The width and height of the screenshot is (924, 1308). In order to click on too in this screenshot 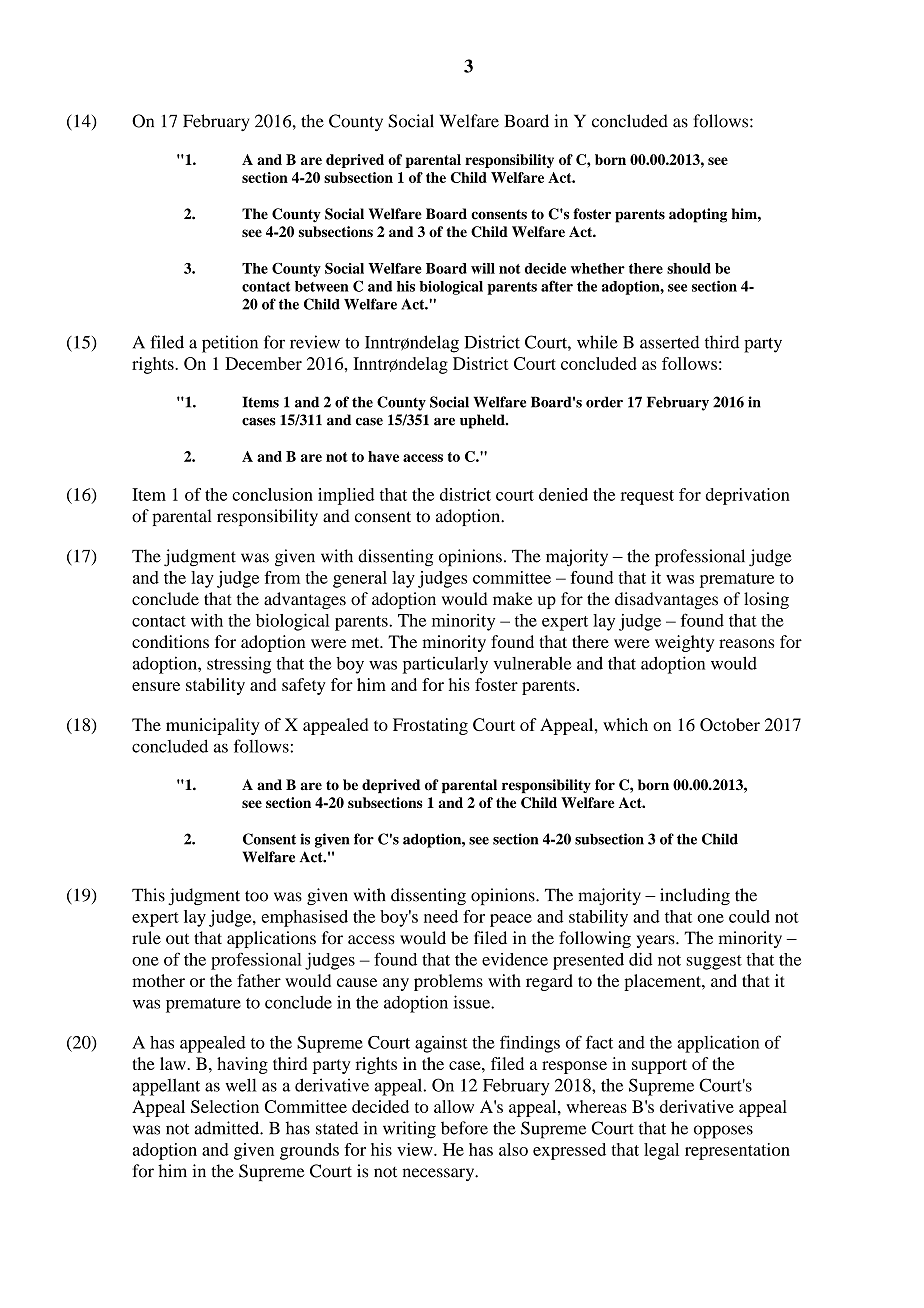, I will do `click(256, 896)`.
